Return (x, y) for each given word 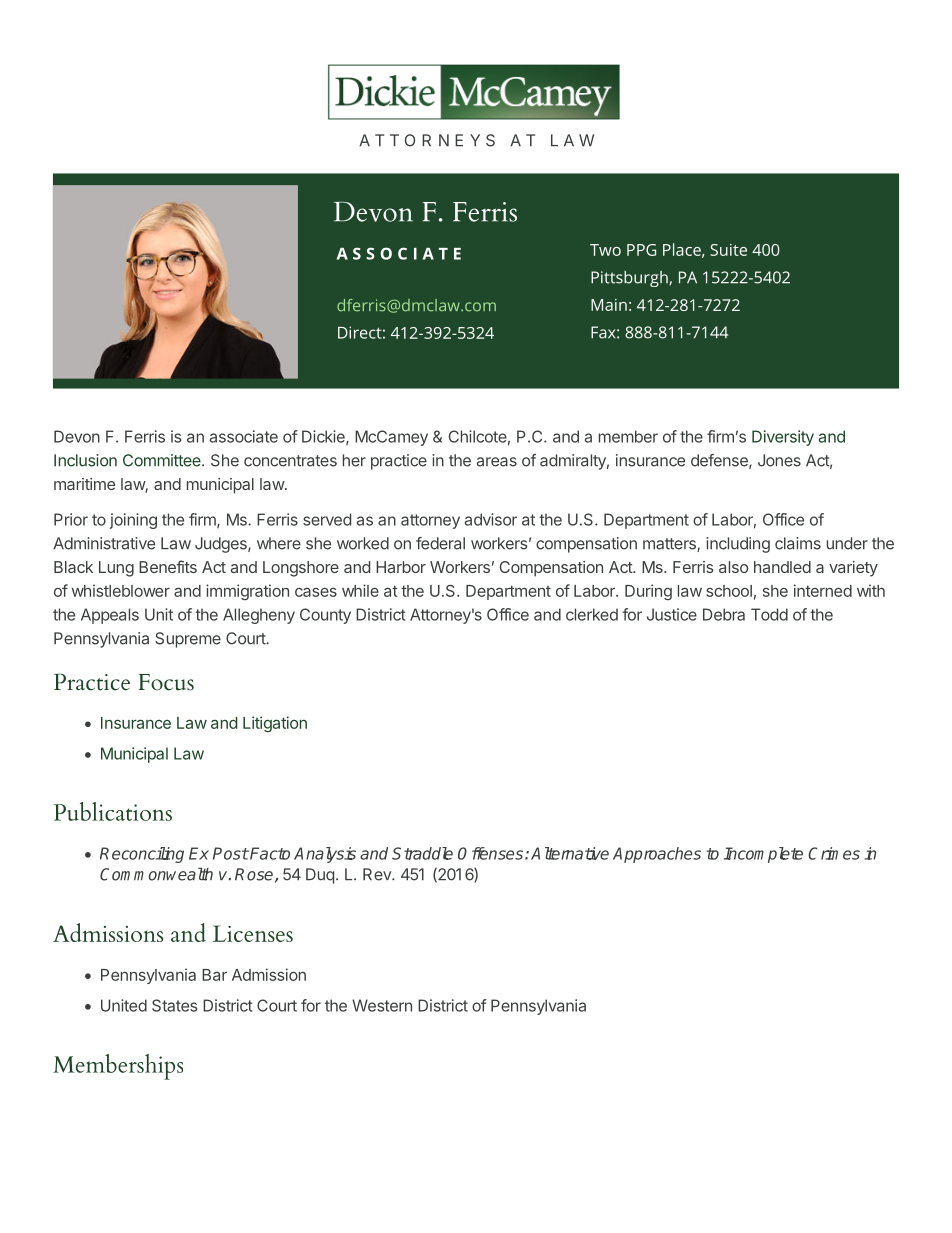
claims (798, 543)
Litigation (275, 724)
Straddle (422, 853)
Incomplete (763, 855)
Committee (163, 460)
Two (605, 250)
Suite (728, 250)
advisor (491, 519)
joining (133, 521)
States (174, 1005)
